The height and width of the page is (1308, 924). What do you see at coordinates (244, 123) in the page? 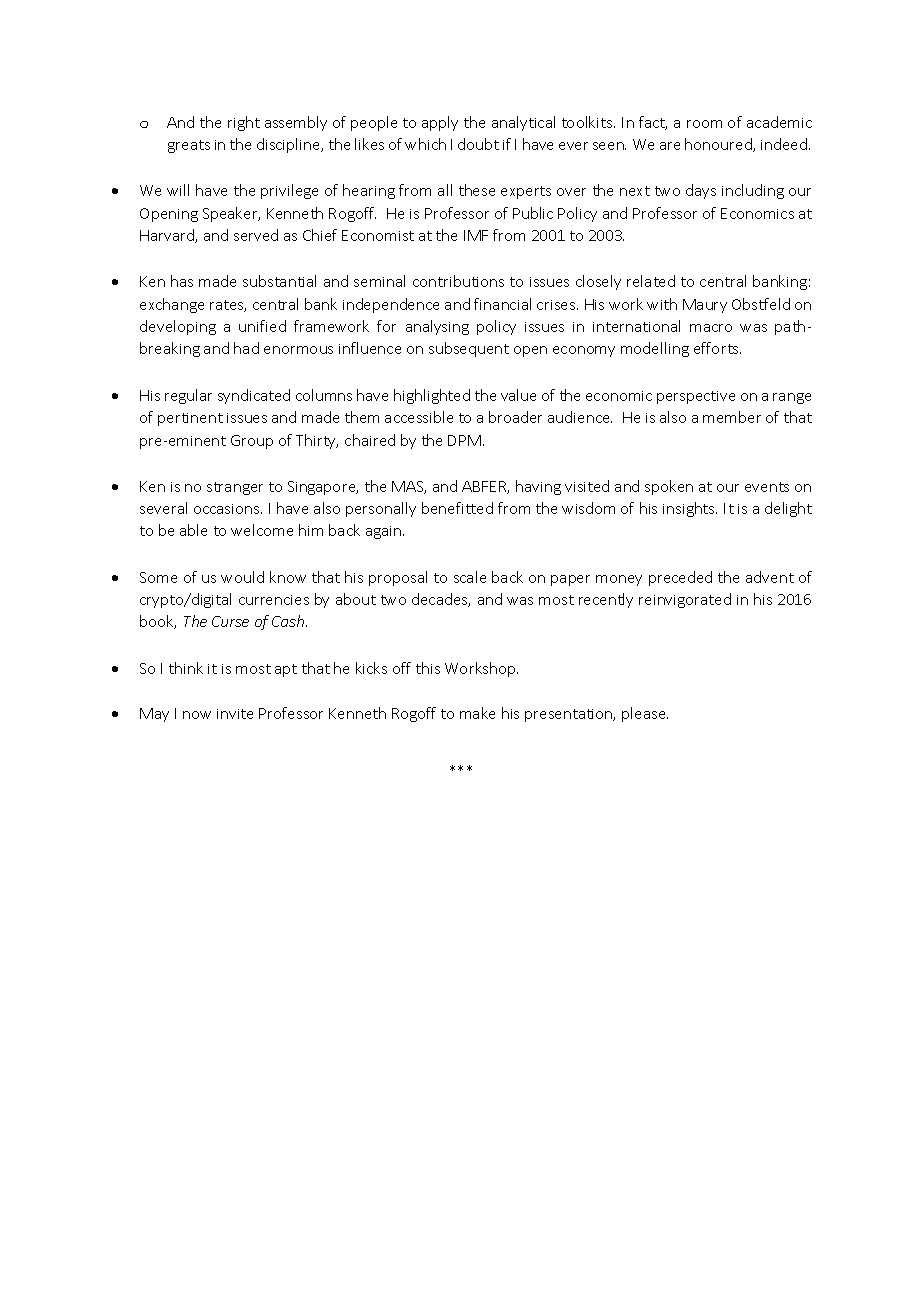
I see `right` at bounding box center [244, 123].
